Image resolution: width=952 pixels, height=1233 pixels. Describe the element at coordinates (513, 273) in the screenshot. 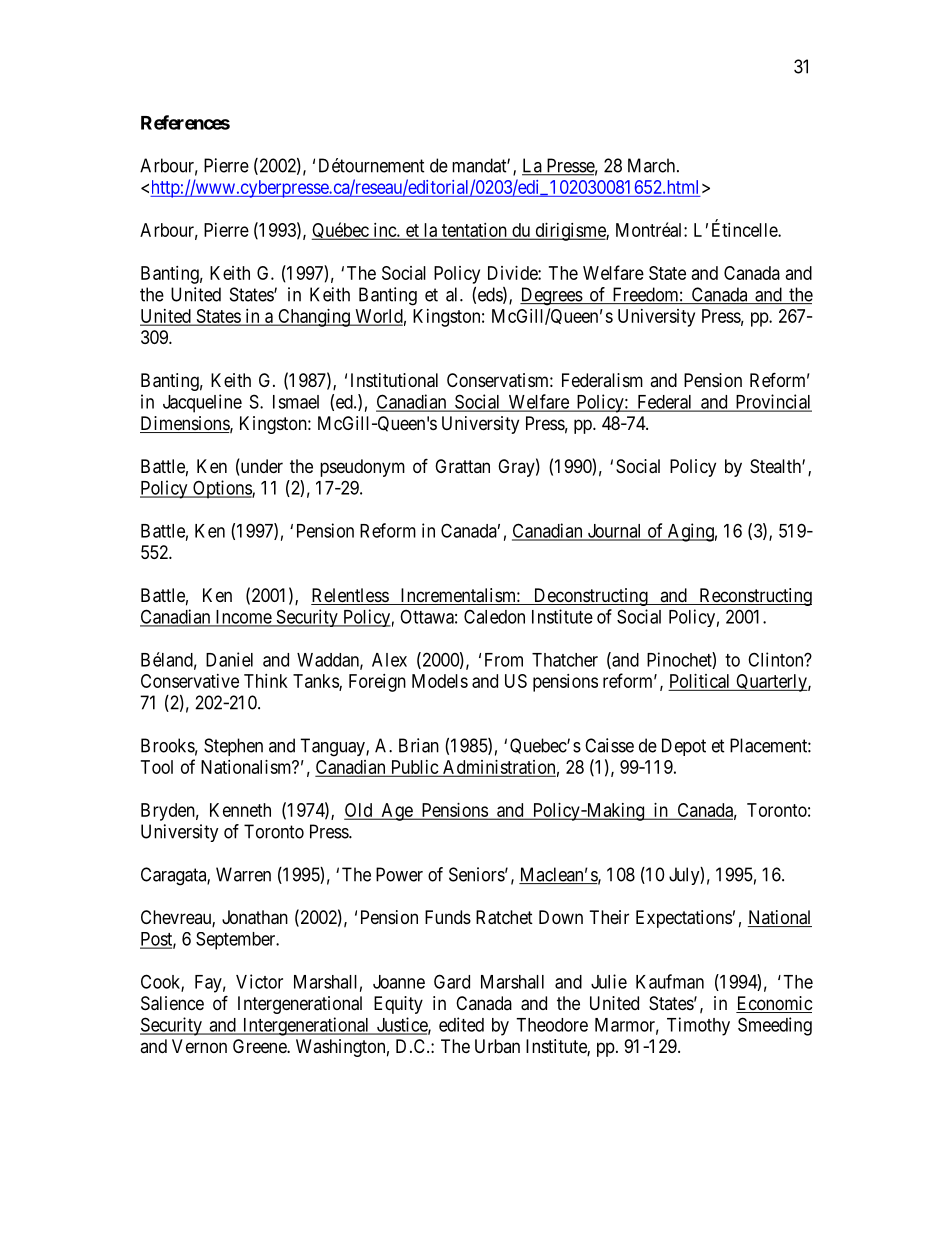

I see `Divide` at that location.
